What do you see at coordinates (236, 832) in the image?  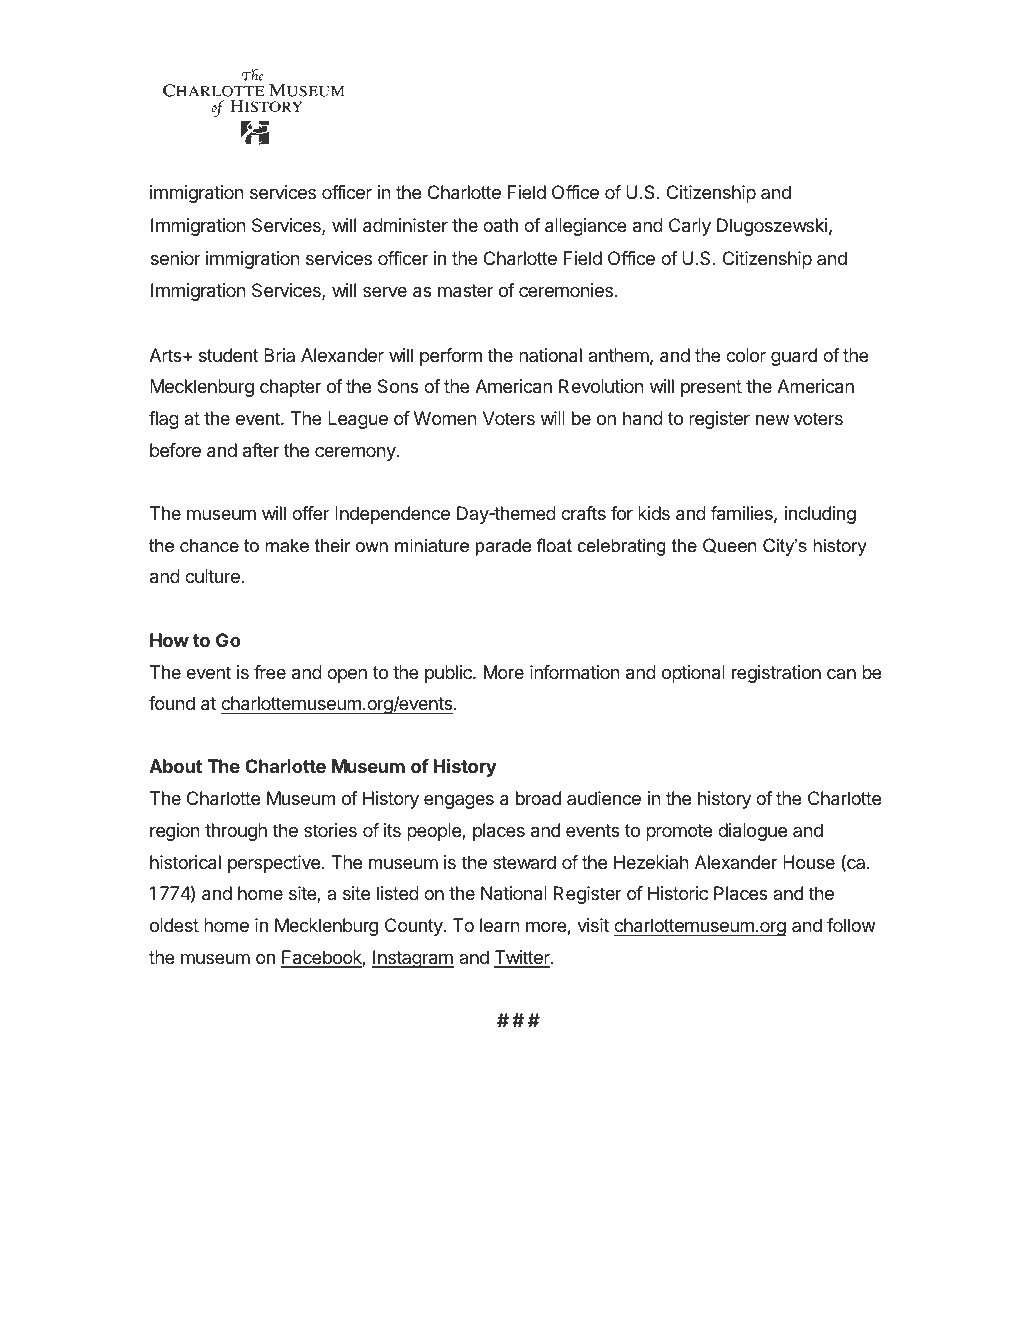 I see `through` at bounding box center [236, 832].
